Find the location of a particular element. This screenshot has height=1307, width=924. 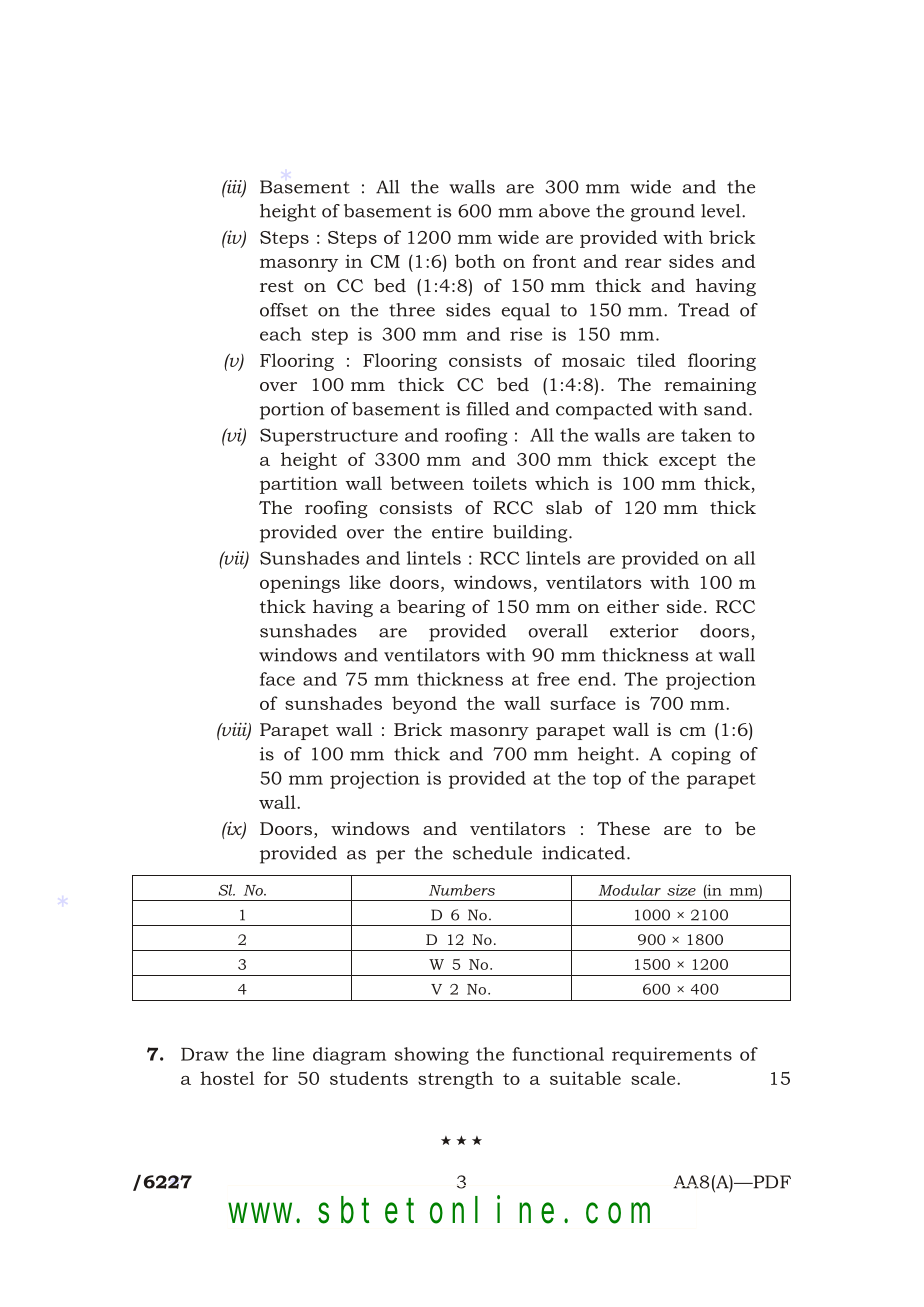

requirements is located at coordinates (672, 1056).
